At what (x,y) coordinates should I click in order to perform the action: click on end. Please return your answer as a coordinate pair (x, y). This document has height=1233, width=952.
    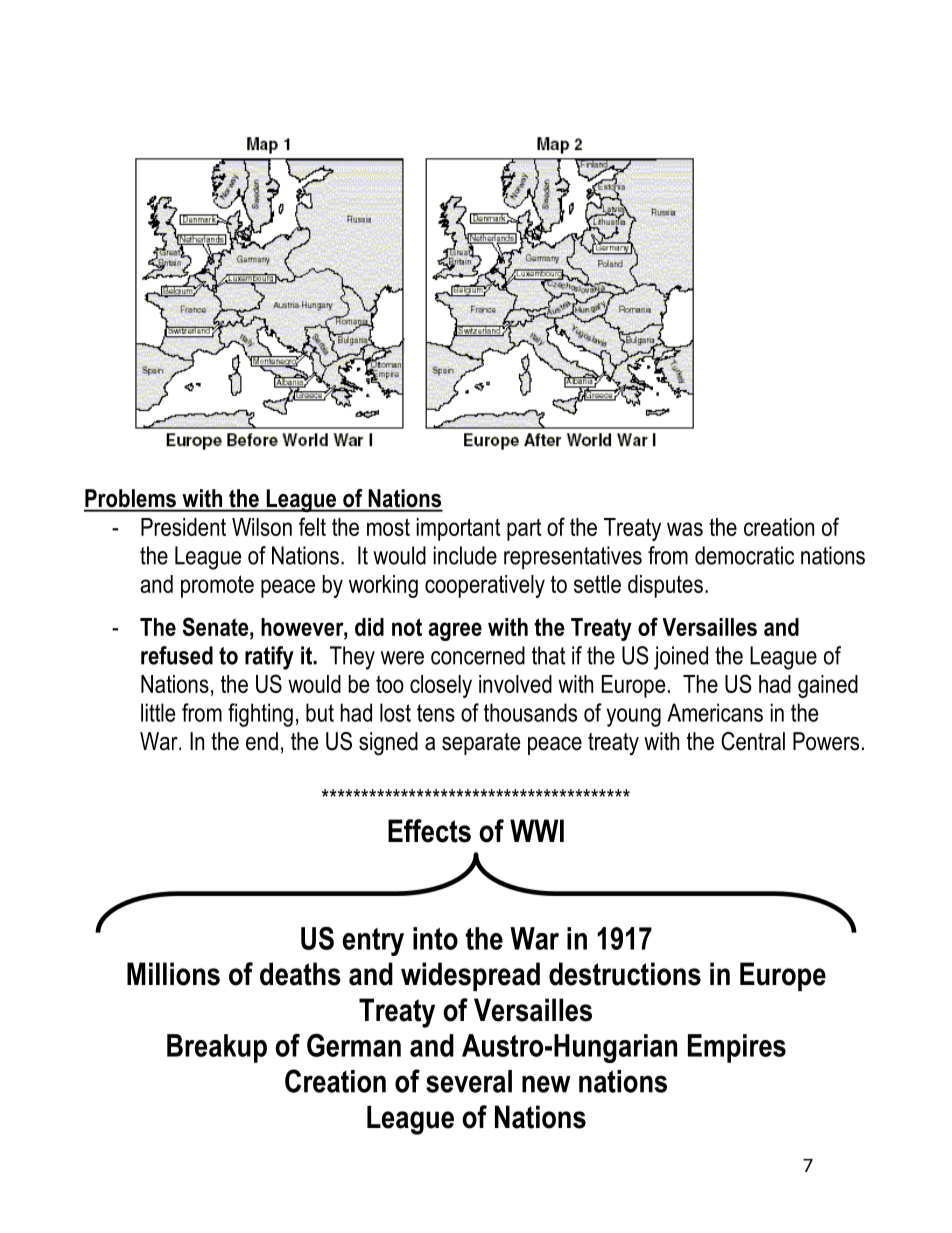
    Looking at the image, I should click on (262, 741).
